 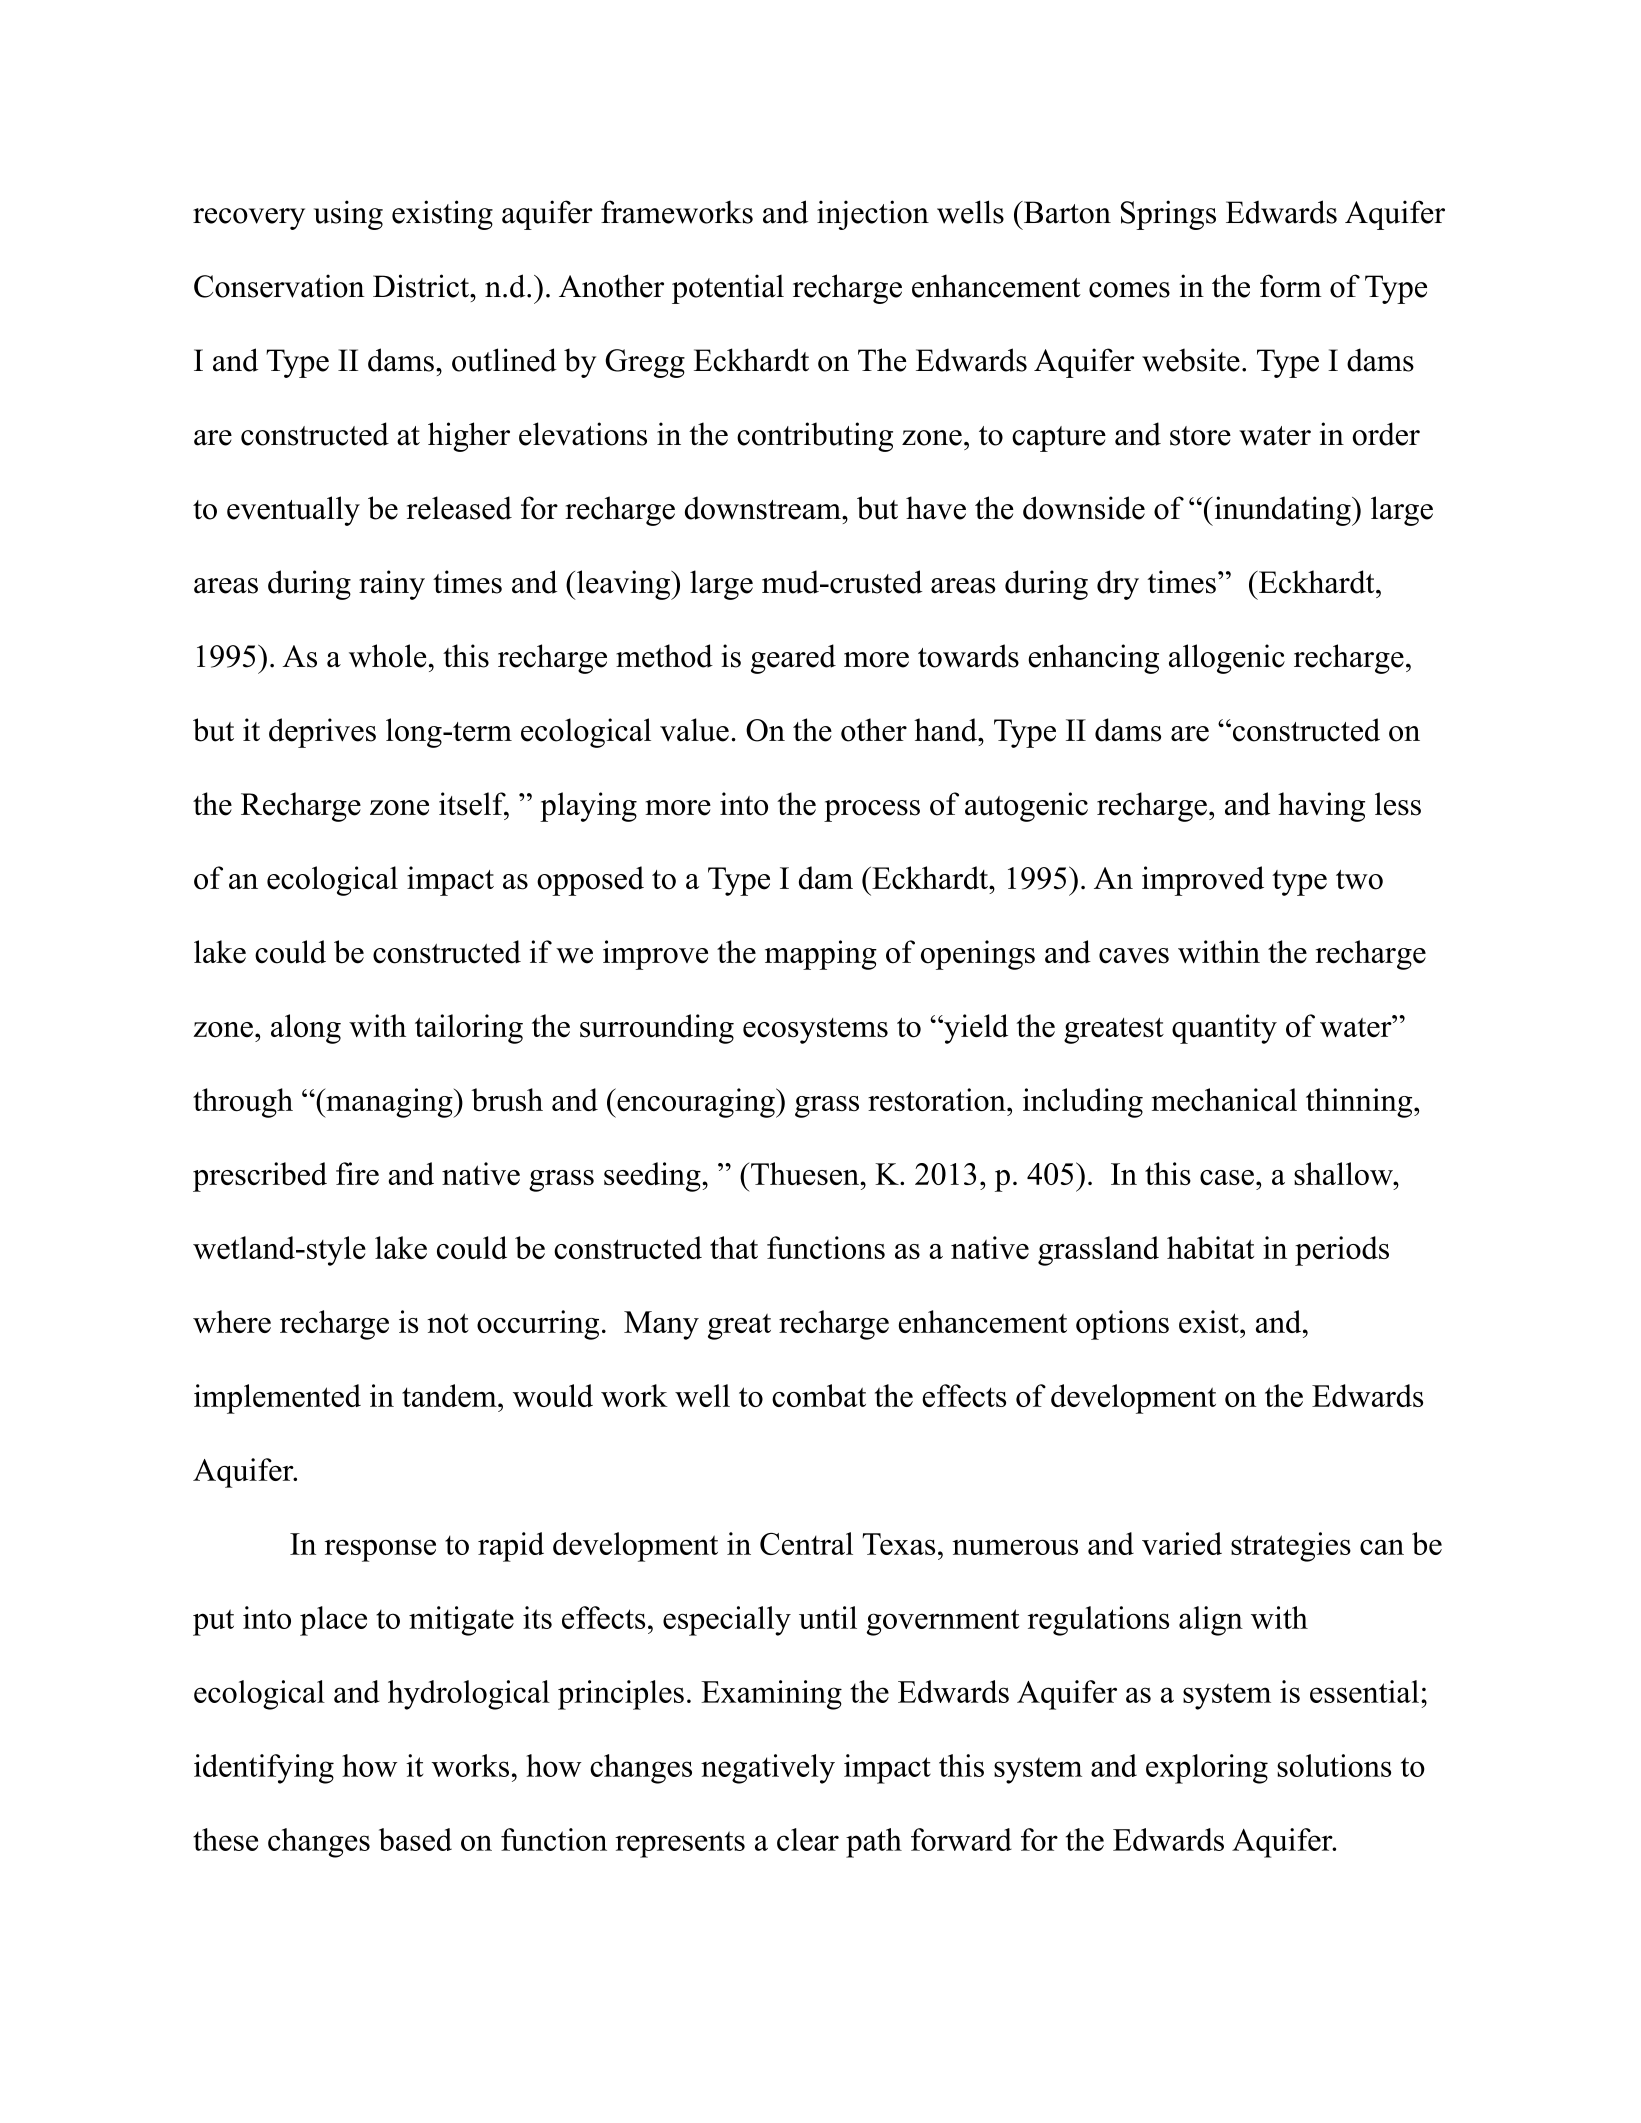 I want to click on having, so click(x=1321, y=807).
